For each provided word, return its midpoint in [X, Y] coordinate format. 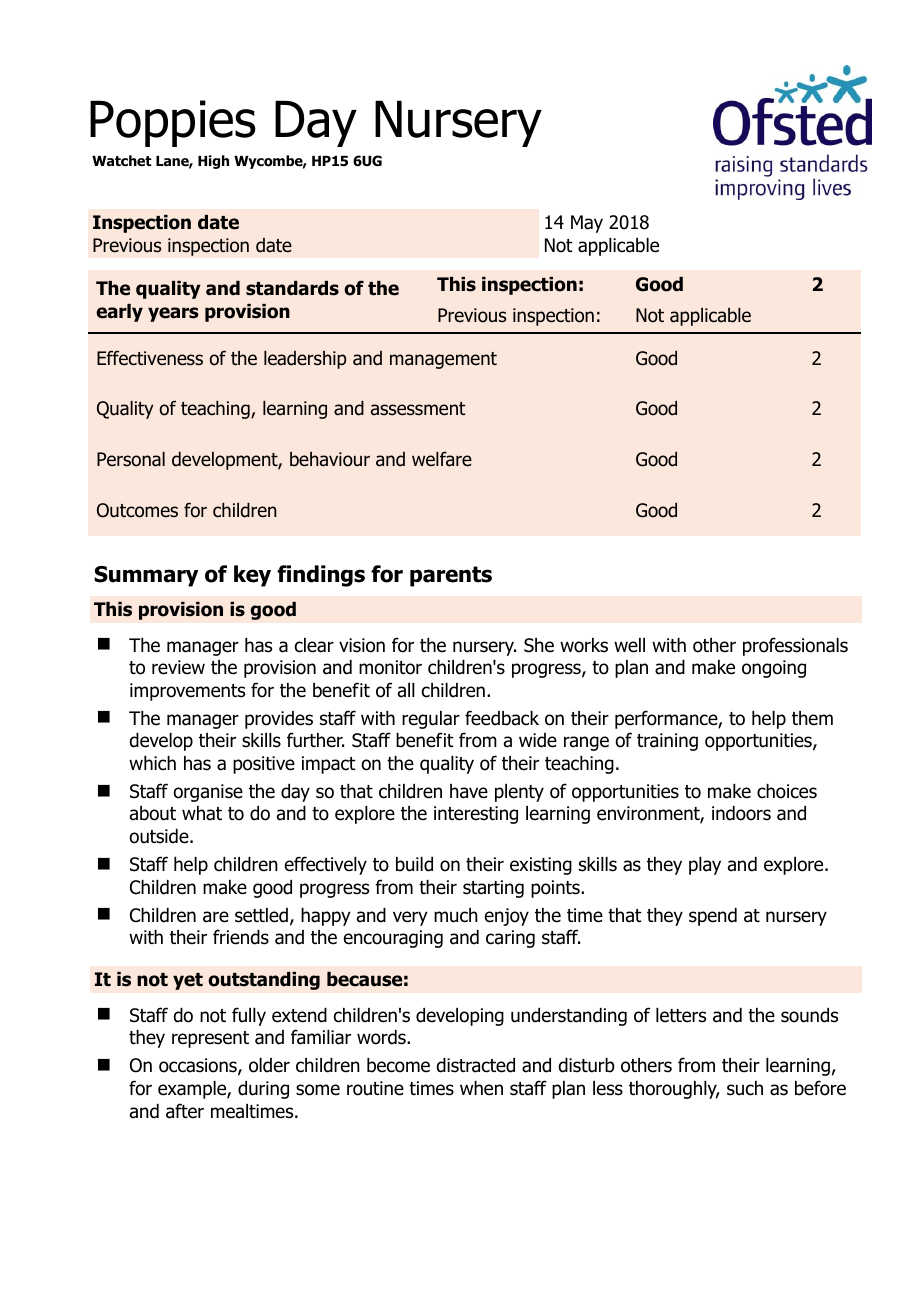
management [443, 360]
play [705, 866]
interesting [476, 815]
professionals [795, 646]
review [178, 667]
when [481, 1088]
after [185, 1111]
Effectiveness [150, 358]
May [587, 224]
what [202, 813]
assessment [418, 409]
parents [451, 576]
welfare [442, 459]
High [213, 162]
